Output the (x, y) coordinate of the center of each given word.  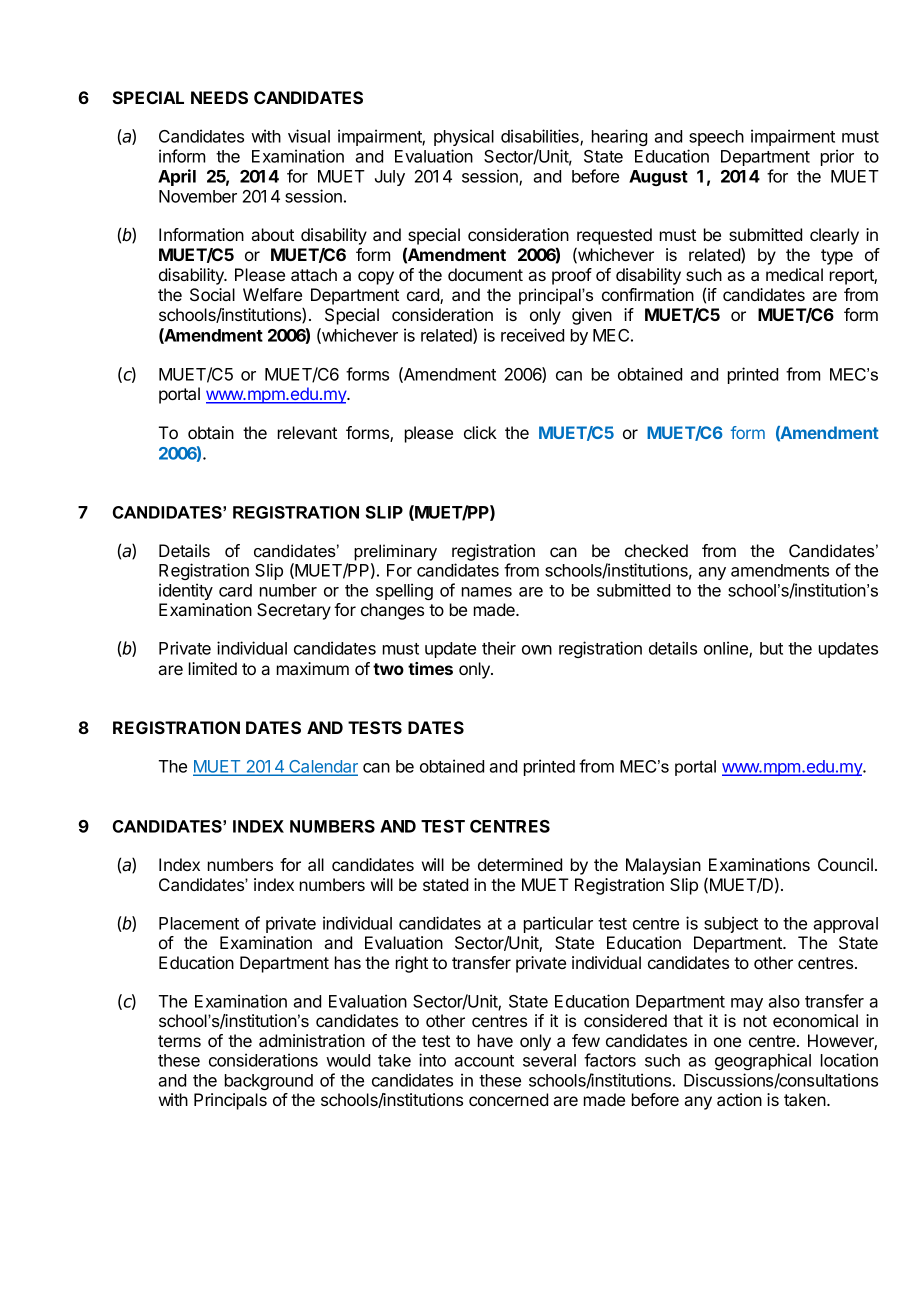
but (771, 648)
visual (309, 136)
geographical (763, 1061)
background (269, 1082)
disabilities (541, 137)
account (484, 1061)
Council (845, 864)
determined (520, 864)
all (316, 864)
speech (716, 138)
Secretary (294, 611)
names (487, 592)
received (532, 335)
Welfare (272, 294)
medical (794, 274)
